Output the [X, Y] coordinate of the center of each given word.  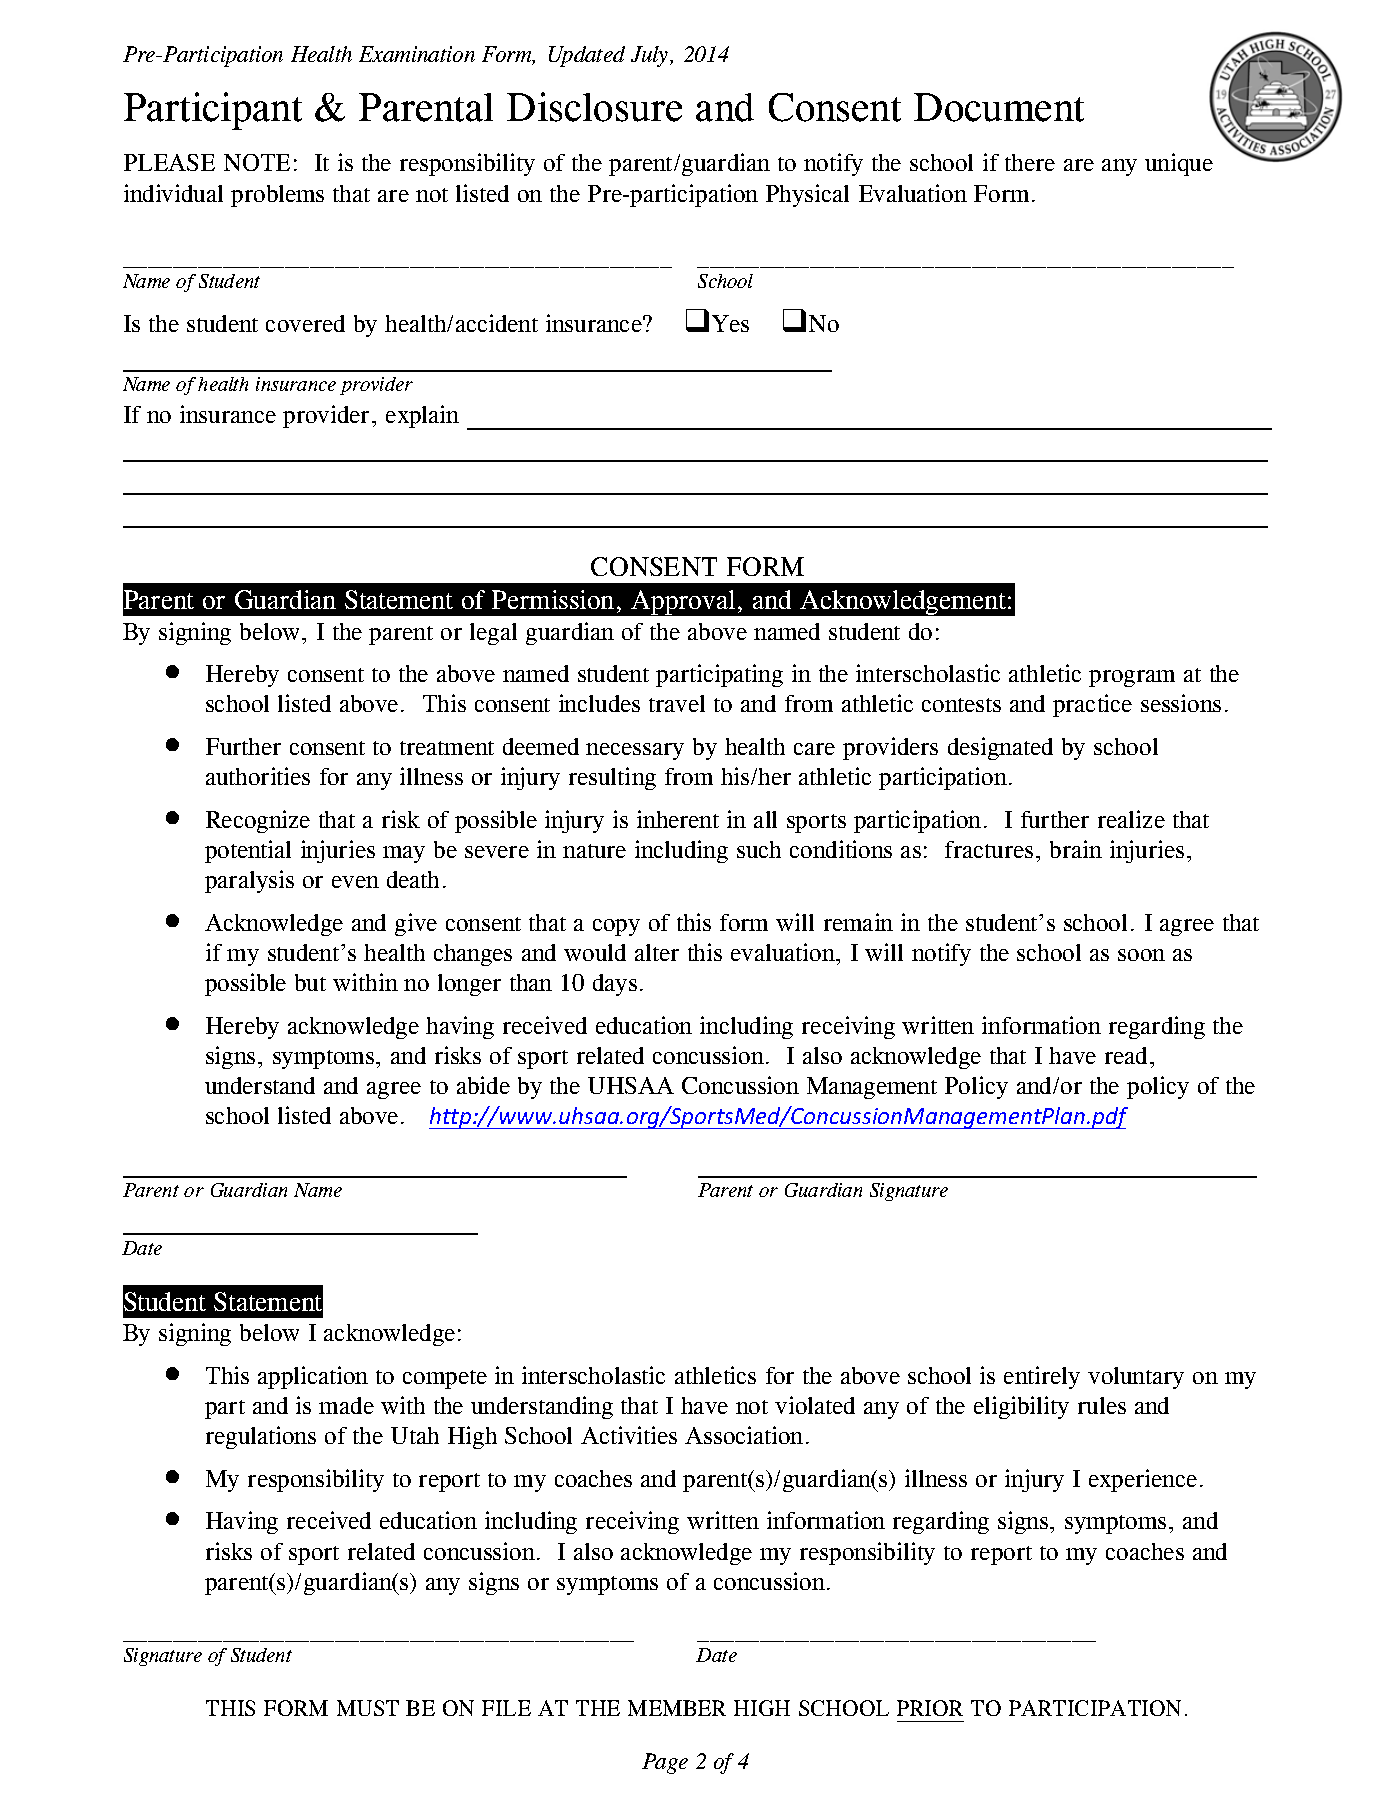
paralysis [249, 881]
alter [657, 952]
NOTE [257, 162]
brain [1076, 849]
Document [999, 107]
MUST [368, 1708]
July [651, 56]
